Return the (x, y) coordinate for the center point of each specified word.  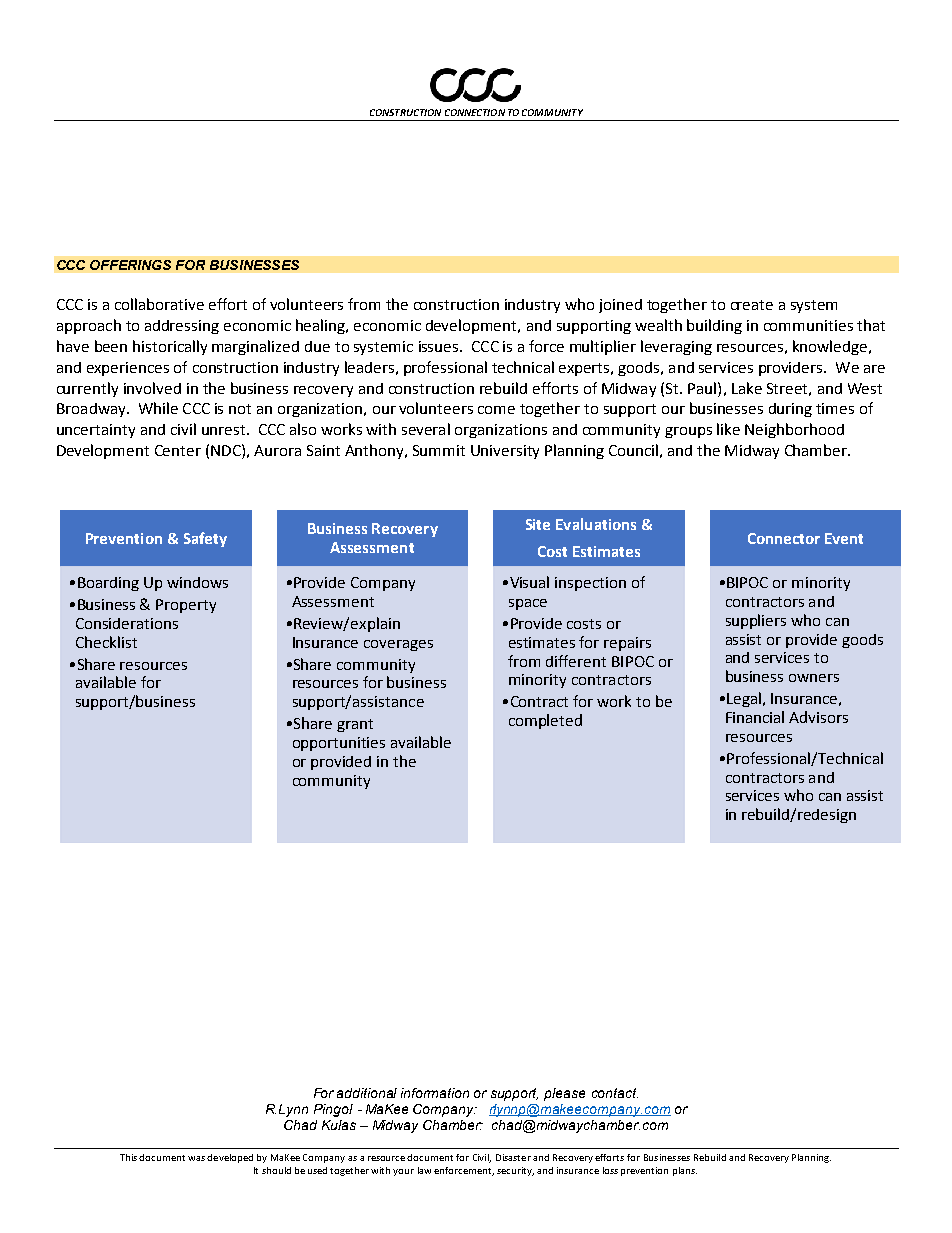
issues (440, 346)
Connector (784, 538)
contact (615, 1093)
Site (538, 524)
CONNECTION (475, 112)
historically (170, 347)
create (752, 305)
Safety (205, 539)
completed (545, 721)
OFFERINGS (130, 265)
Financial (755, 717)
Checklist (106, 642)
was (196, 1158)
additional (367, 1093)
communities (808, 325)
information (435, 1093)
